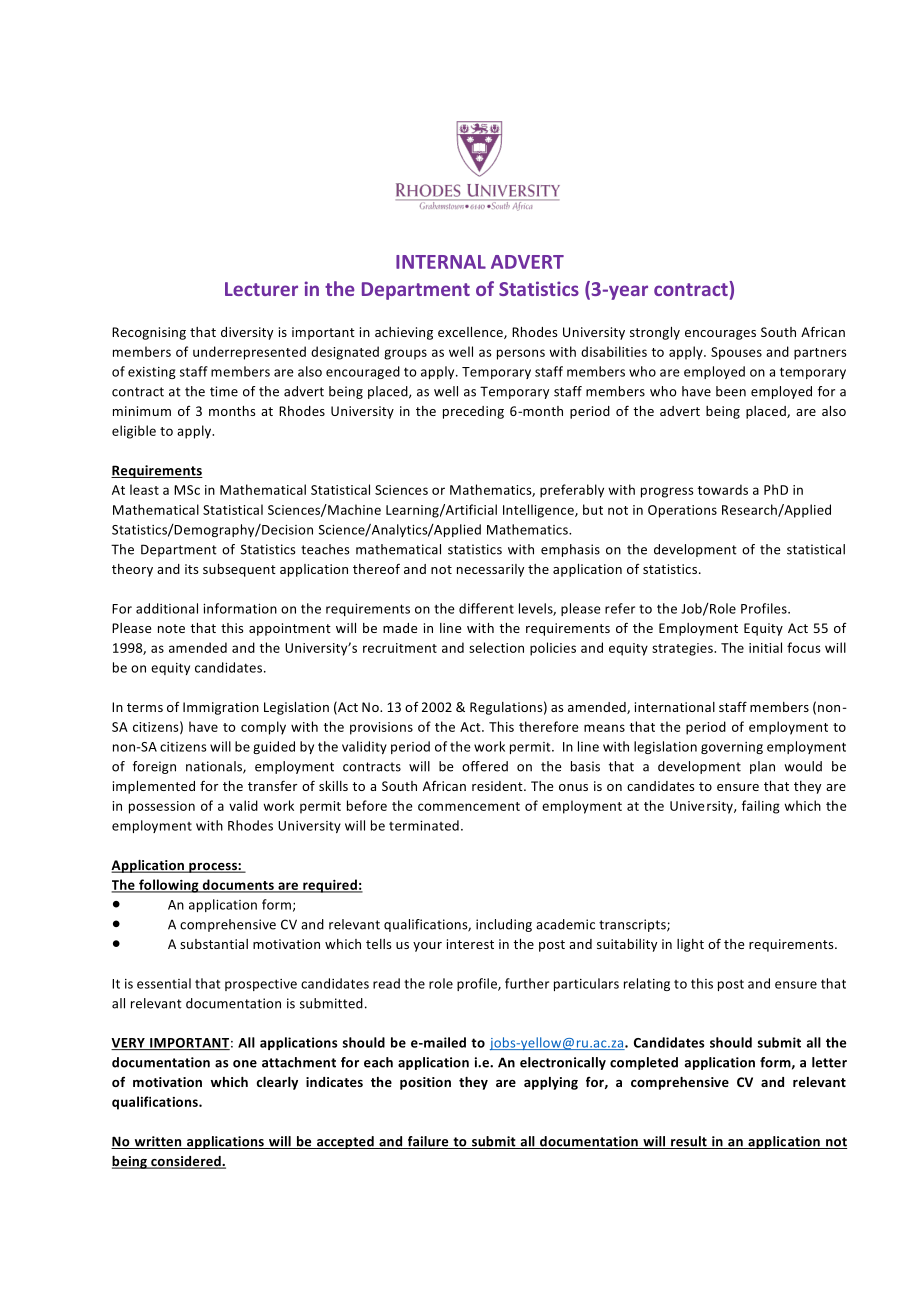  What do you see at coordinates (428, 1142) in the screenshot?
I see `failure` at bounding box center [428, 1142].
